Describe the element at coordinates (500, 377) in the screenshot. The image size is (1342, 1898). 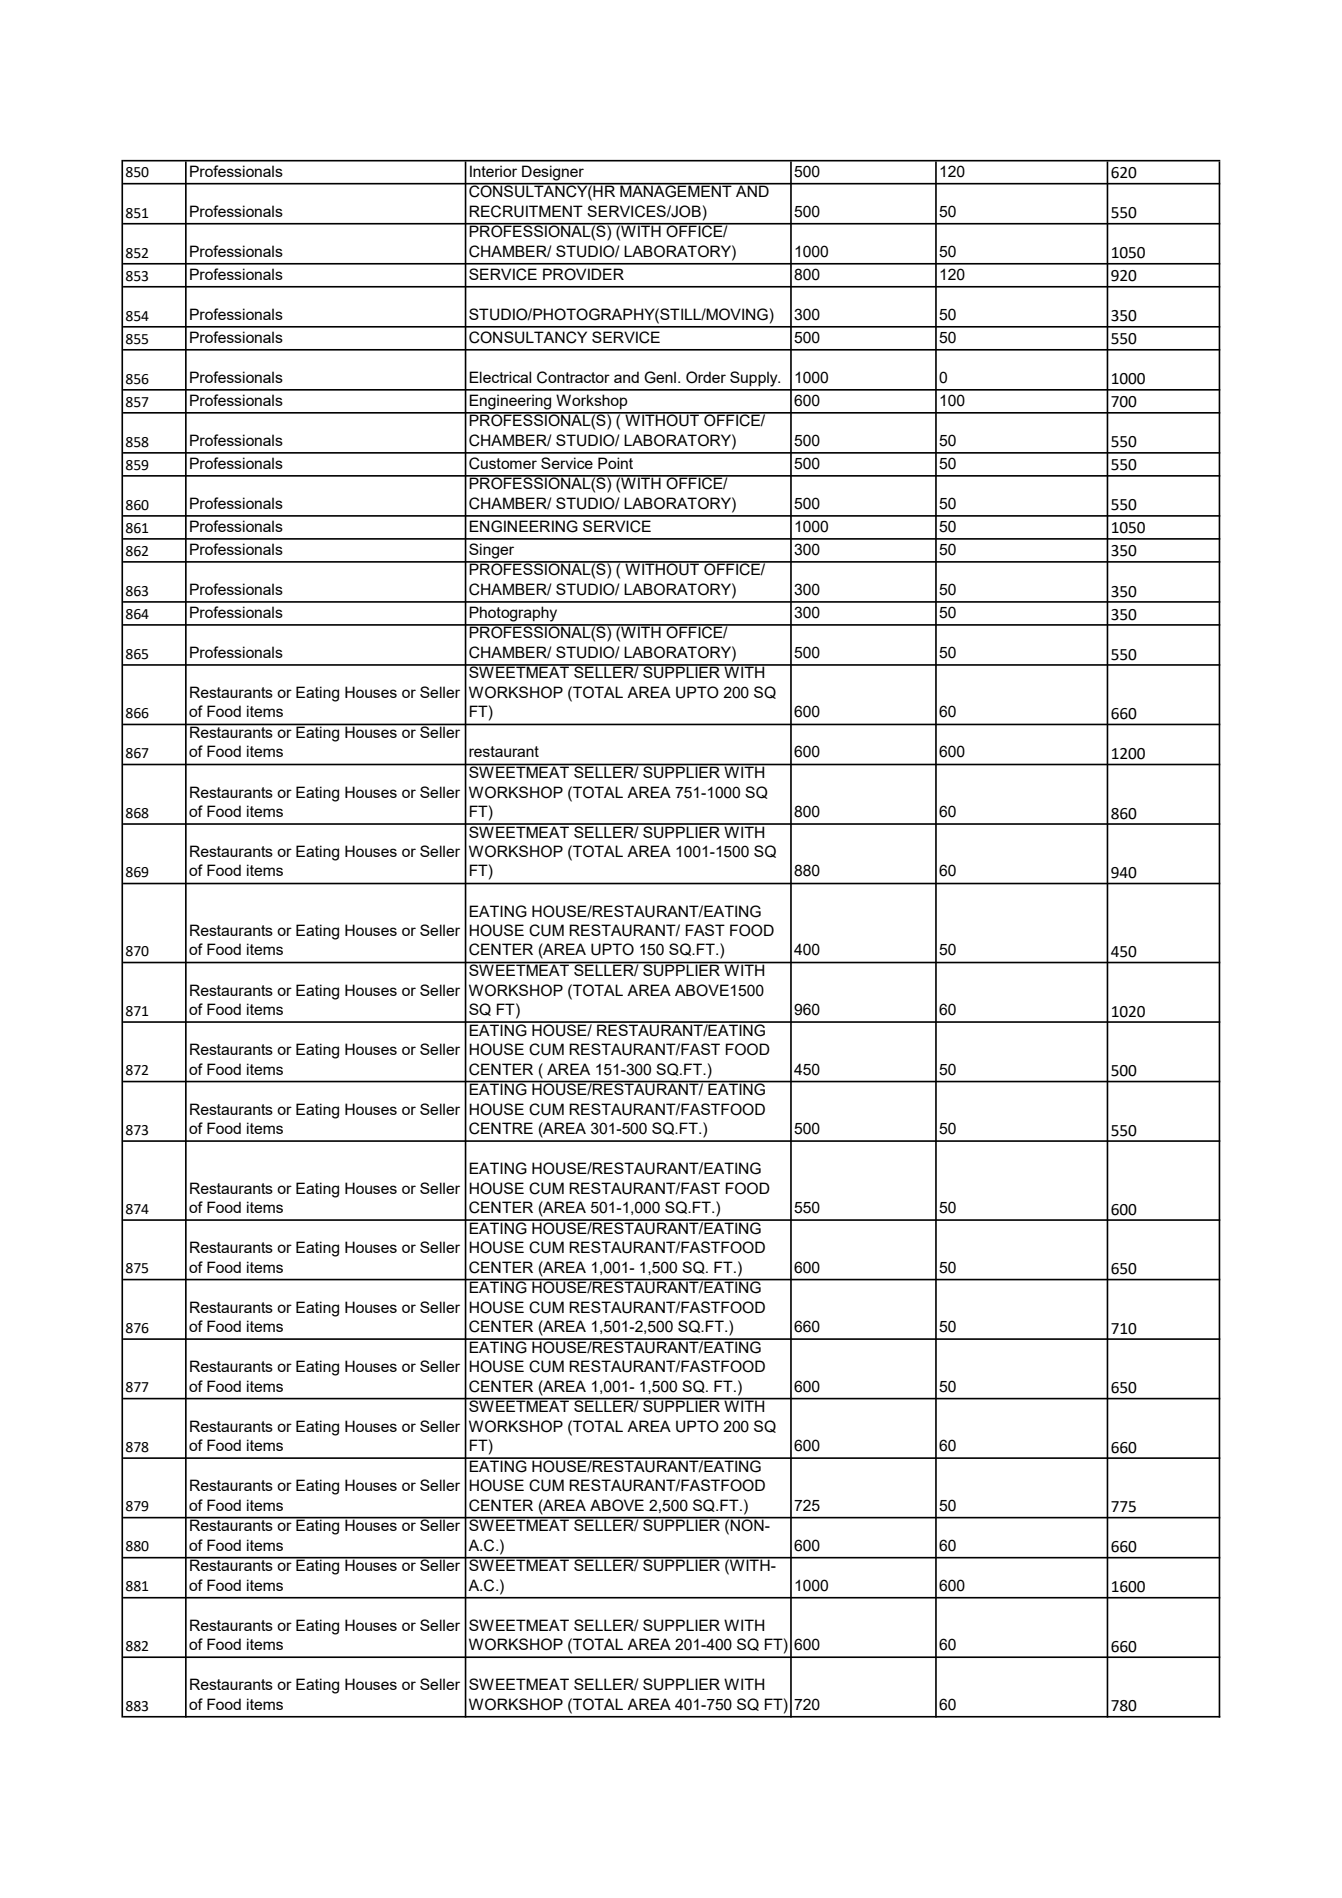
I see `Electrical` at that location.
